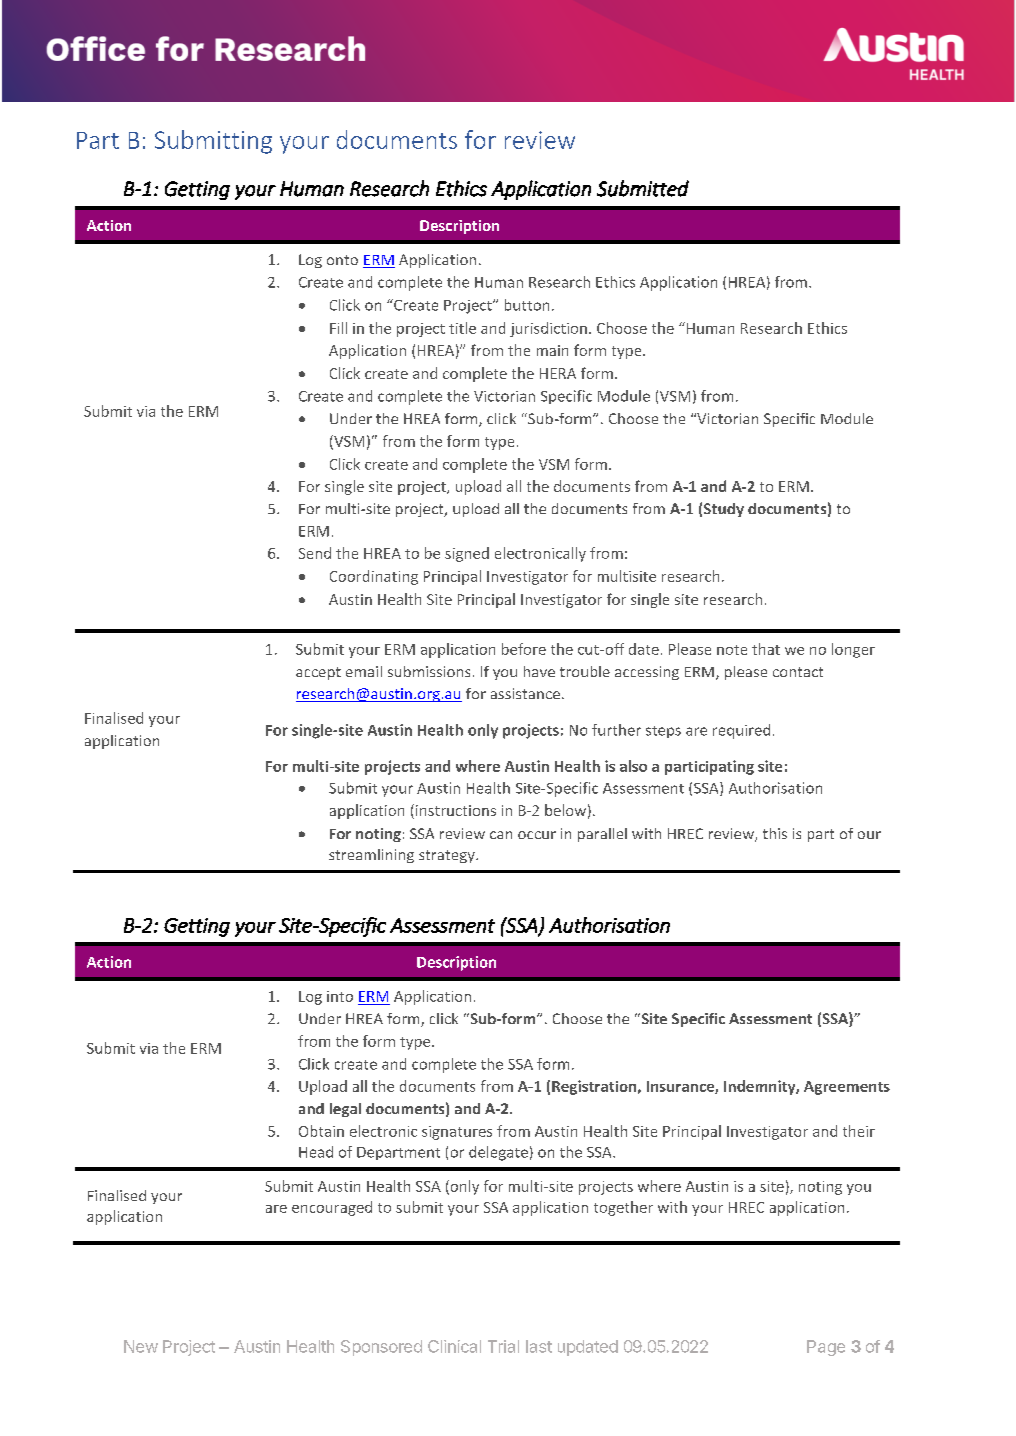  Describe the element at coordinates (371, 856) in the screenshot. I see `streamlining` at that location.
